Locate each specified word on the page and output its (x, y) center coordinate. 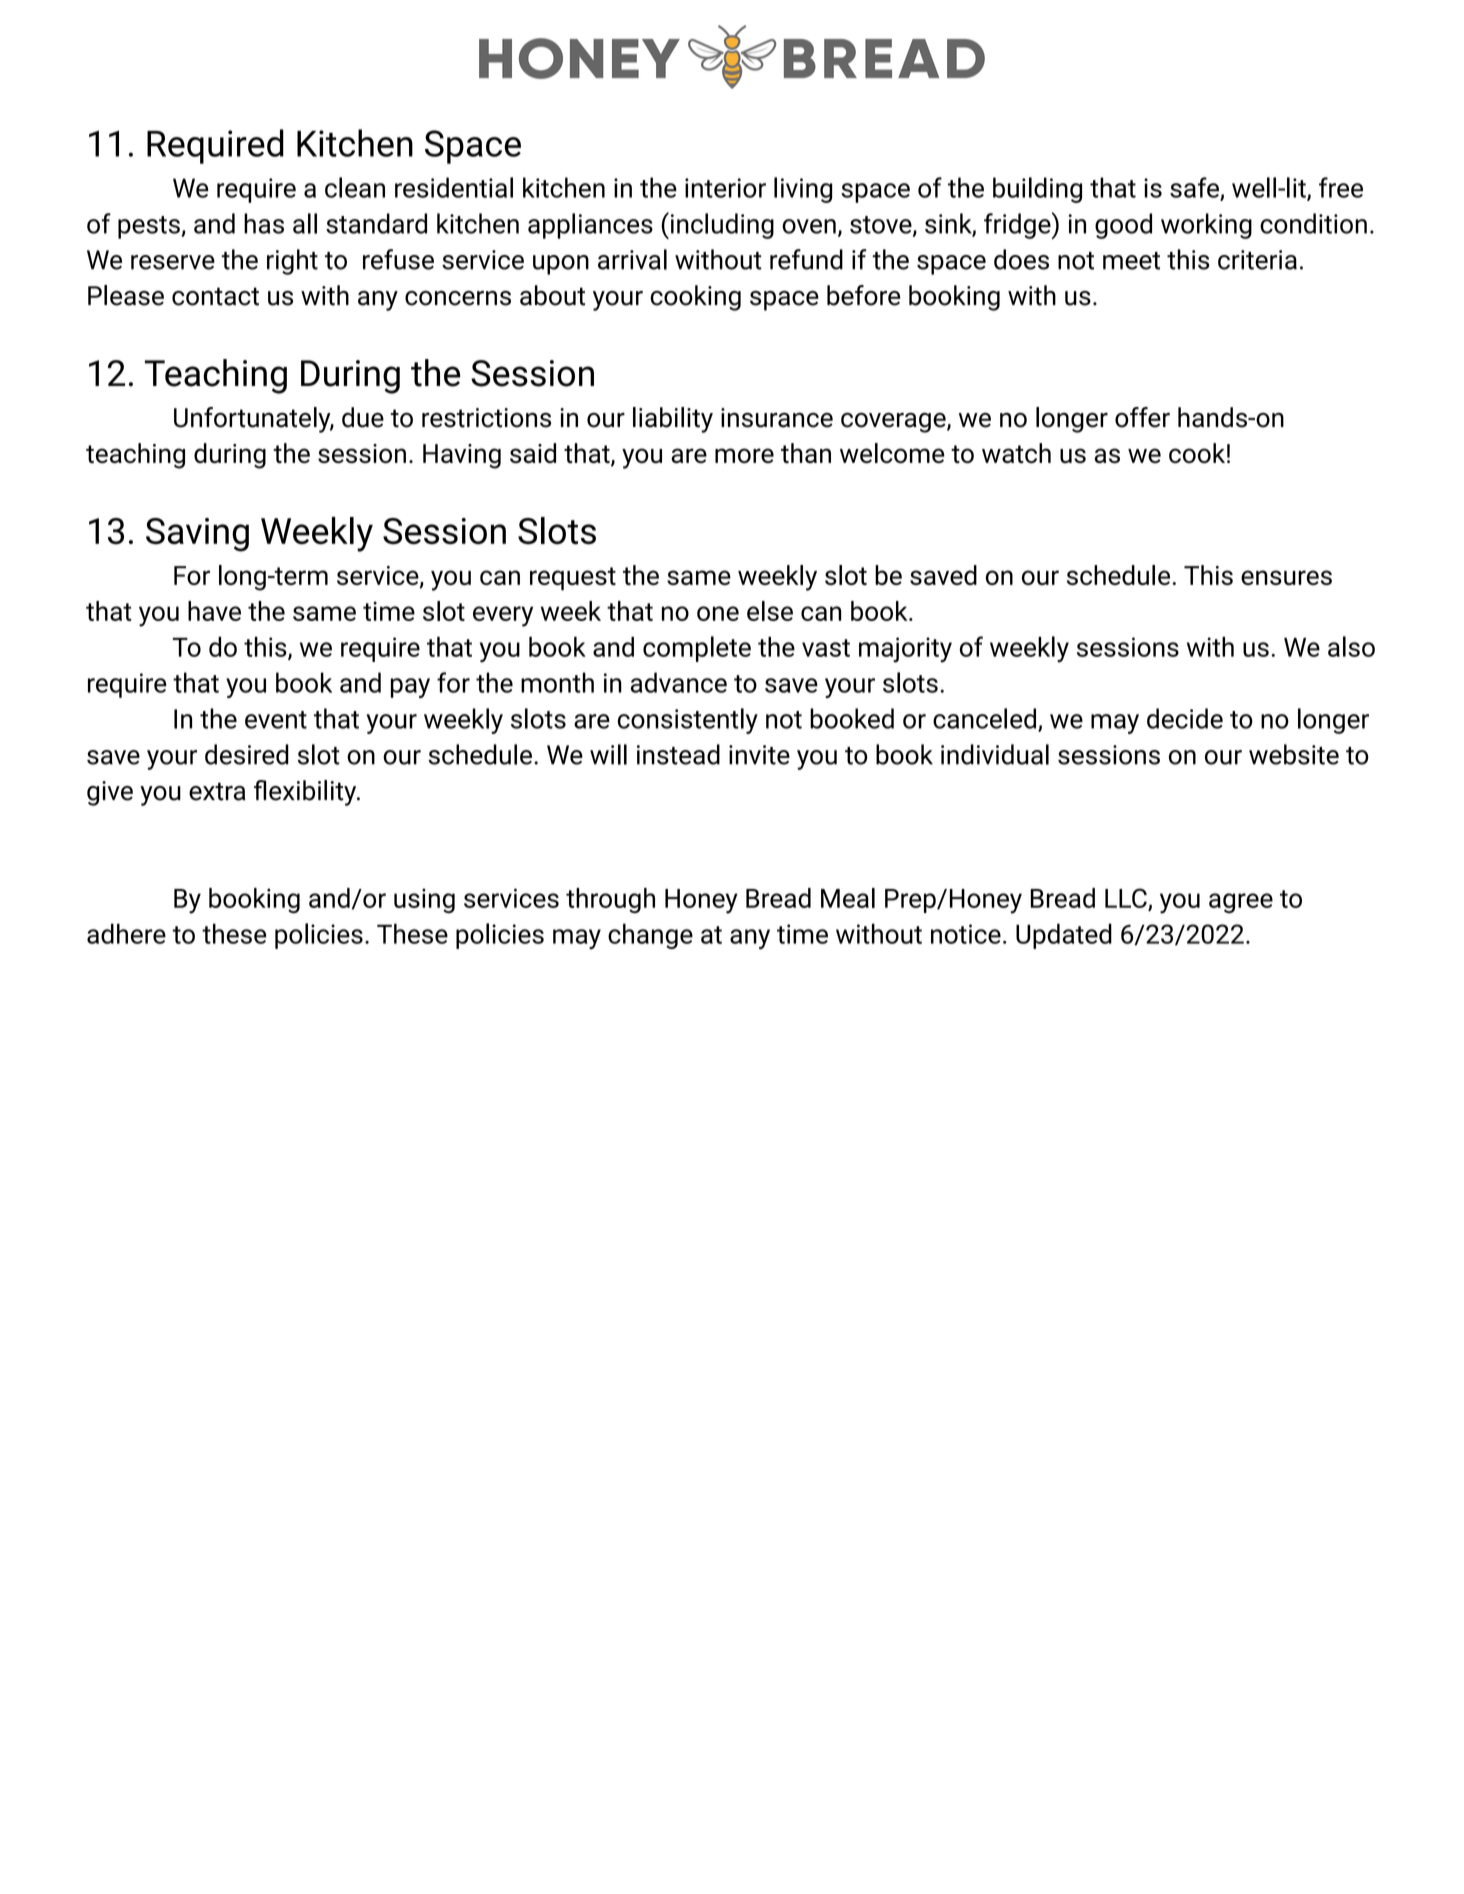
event (276, 720)
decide (1185, 718)
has (264, 223)
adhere (126, 933)
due (363, 417)
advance (679, 682)
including (721, 225)
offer (1142, 417)
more (744, 455)
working (1206, 226)
